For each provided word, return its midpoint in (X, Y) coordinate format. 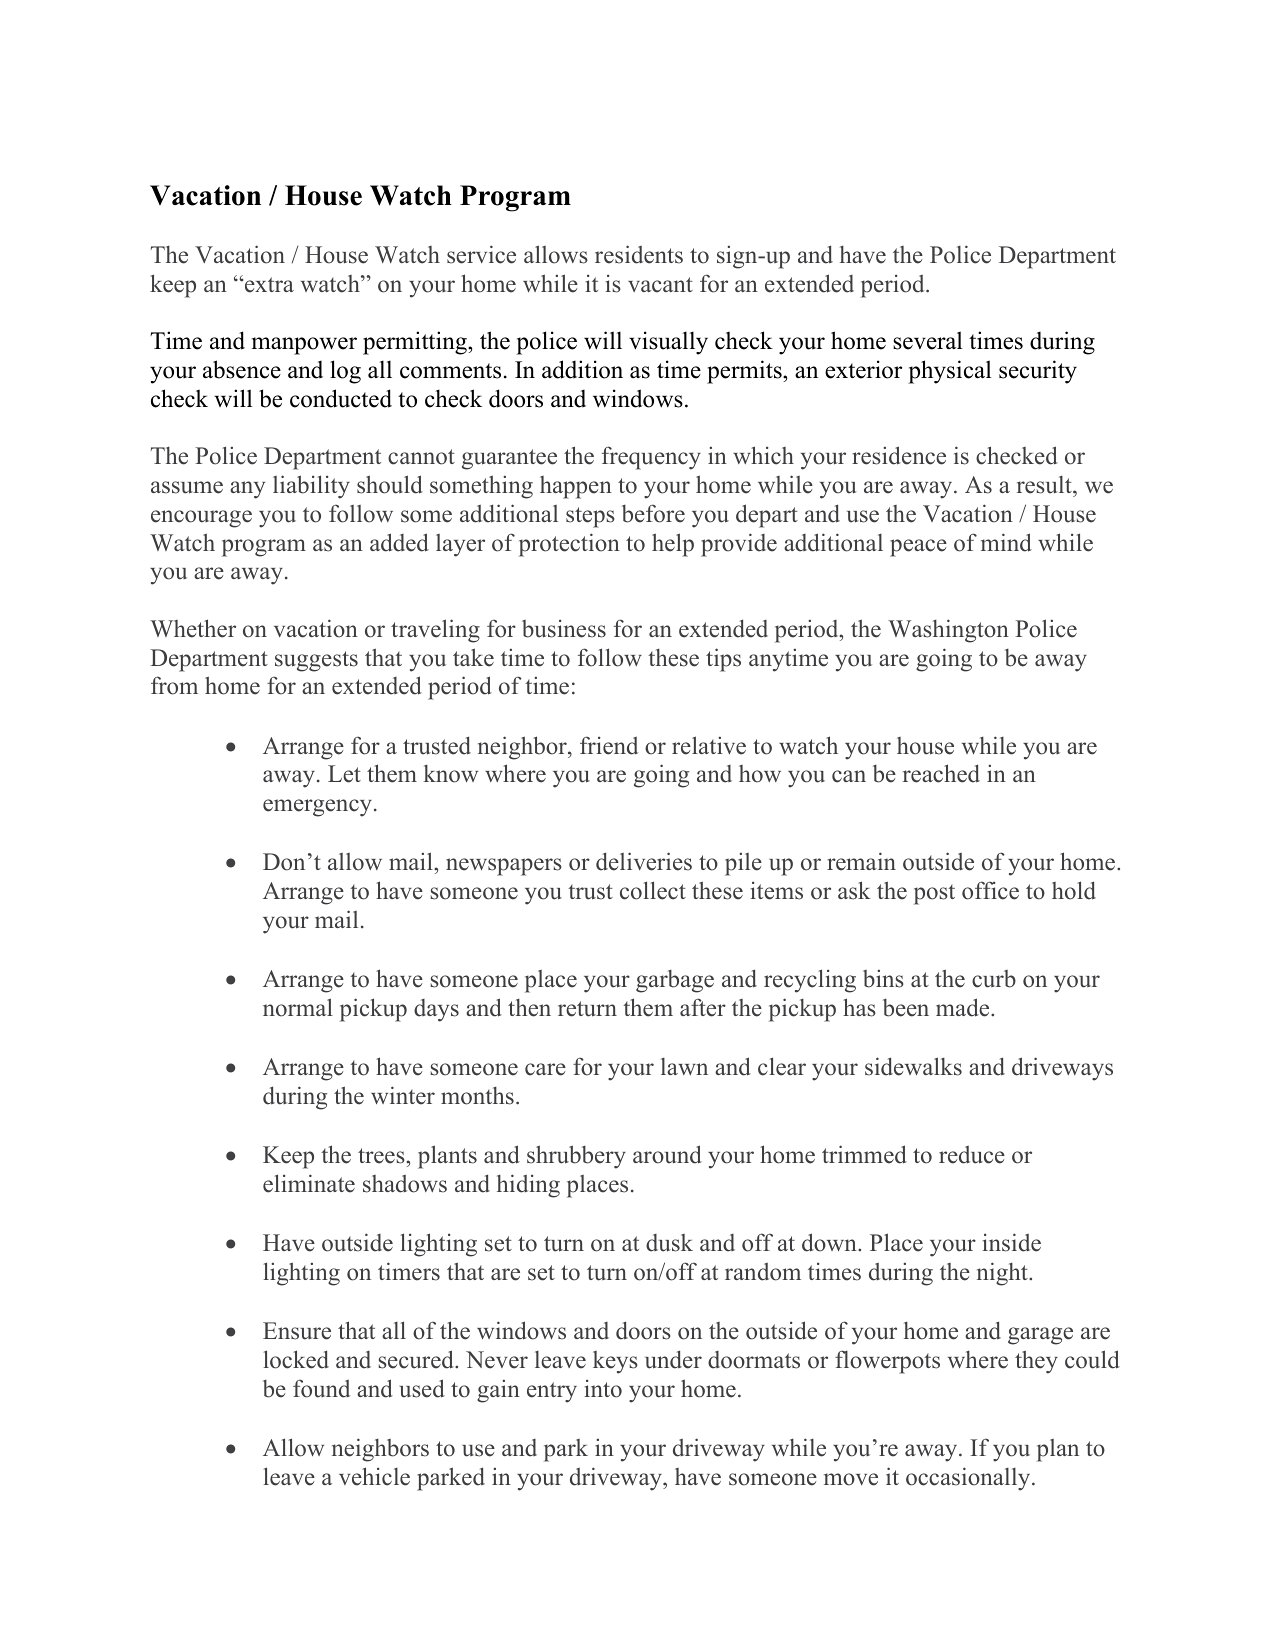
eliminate (309, 1183)
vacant (660, 285)
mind (1006, 542)
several (928, 340)
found (321, 1389)
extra (268, 285)
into (603, 1389)
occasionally (969, 1479)
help (673, 545)
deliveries (644, 861)
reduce (972, 1155)
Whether (193, 628)
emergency (317, 808)
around (667, 1154)
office (990, 890)
